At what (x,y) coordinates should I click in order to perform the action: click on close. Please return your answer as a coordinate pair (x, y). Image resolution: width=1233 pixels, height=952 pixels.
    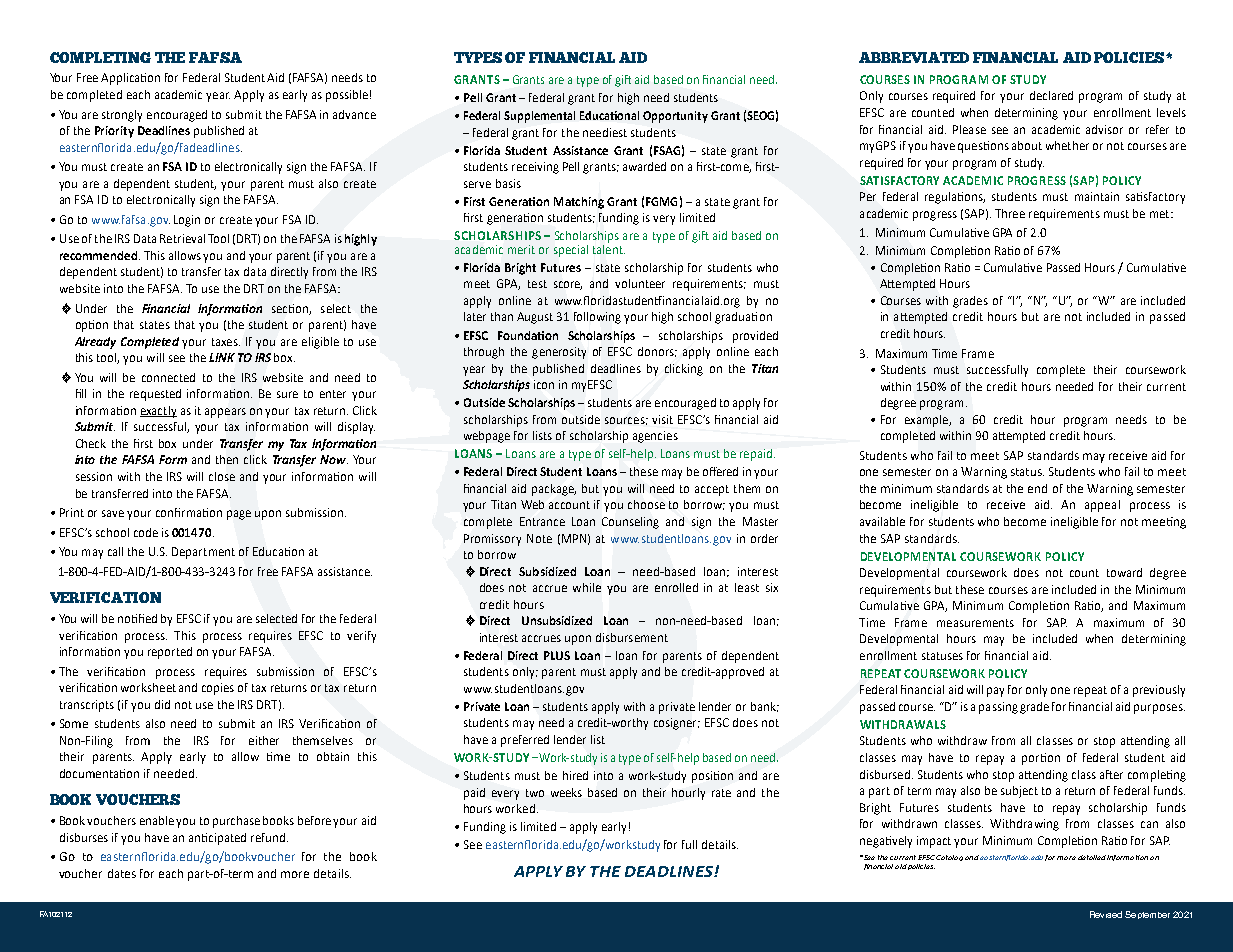
    Looking at the image, I should click on (222, 476).
